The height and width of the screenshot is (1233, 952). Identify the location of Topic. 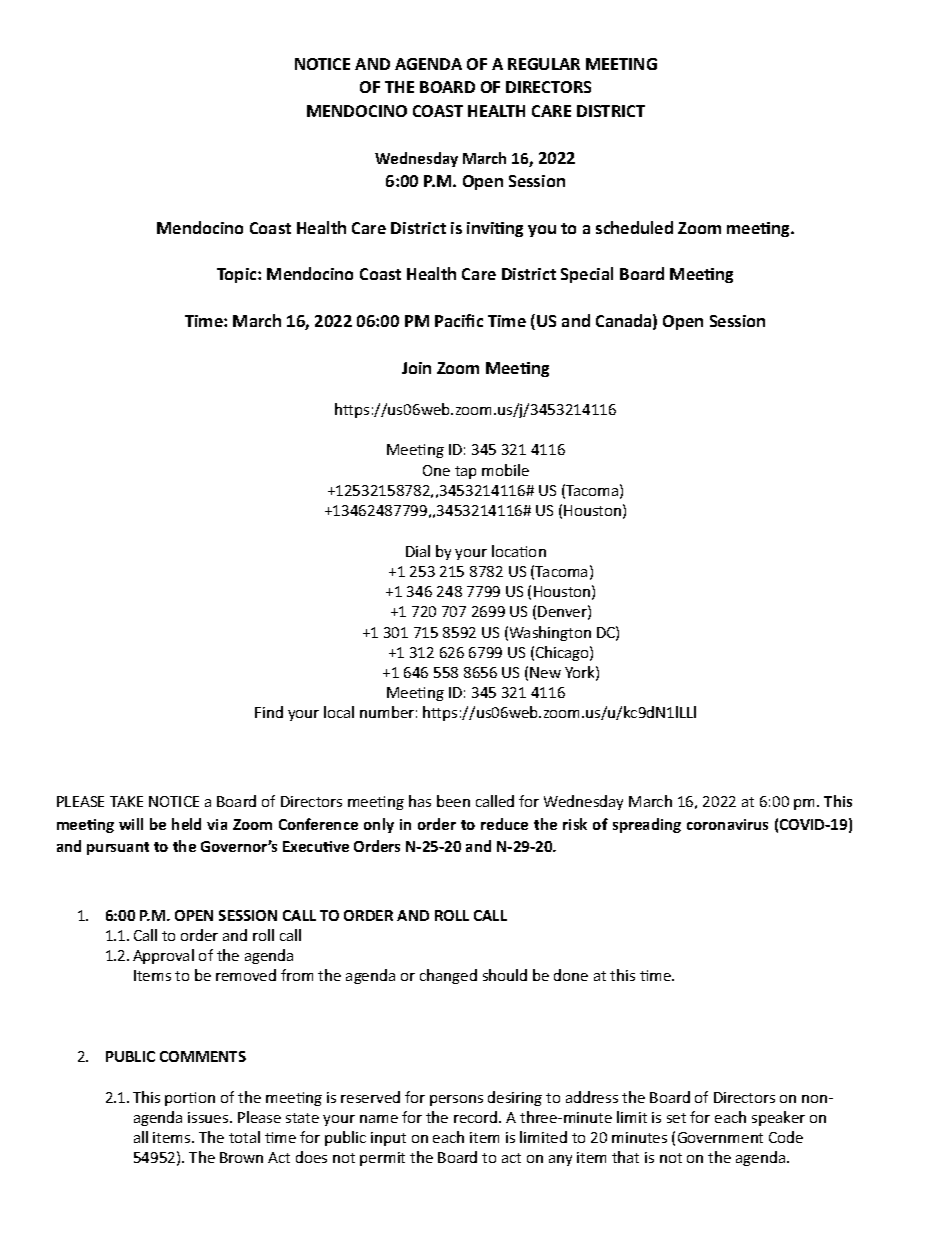
(238, 275).
